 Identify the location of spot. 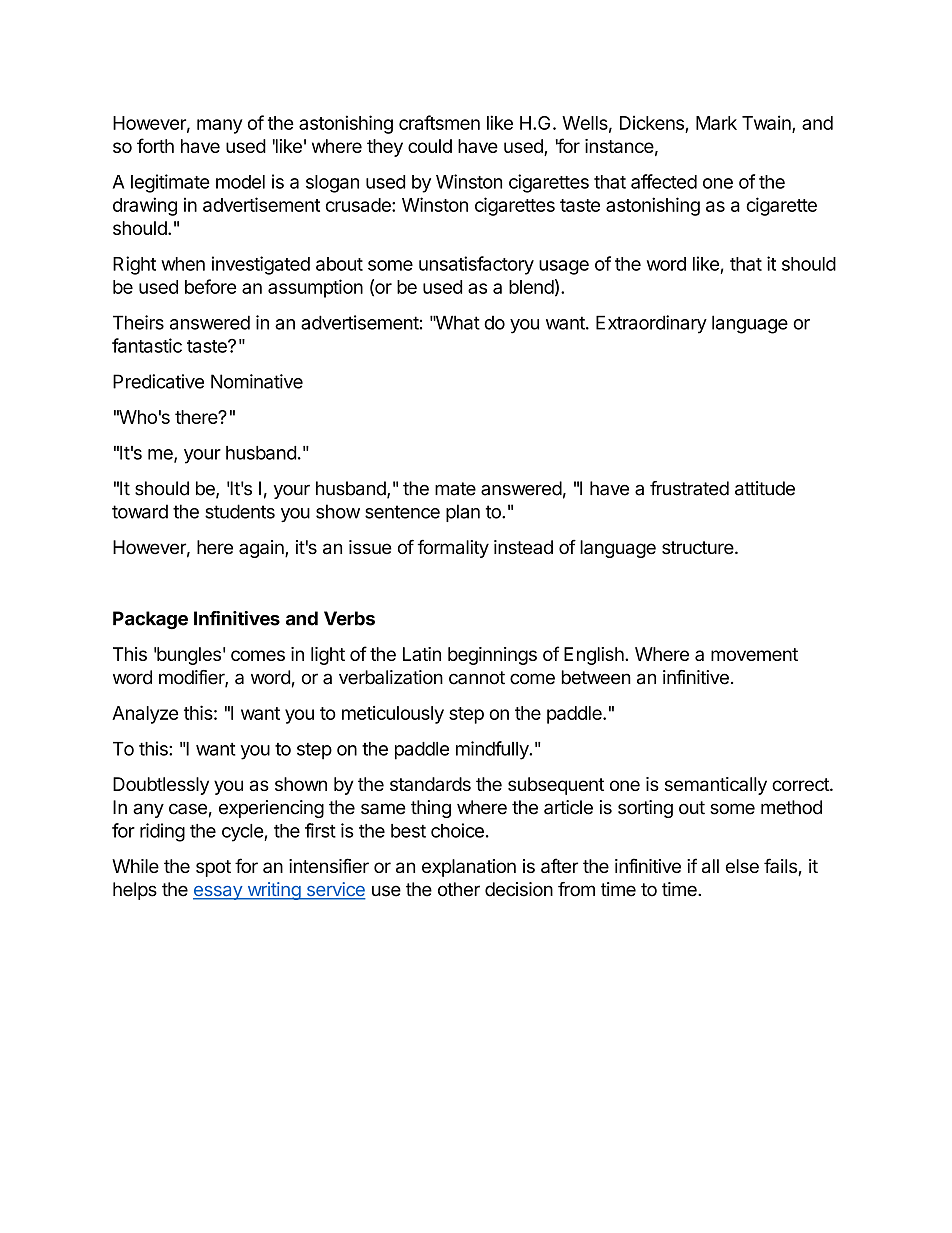
(213, 868).
